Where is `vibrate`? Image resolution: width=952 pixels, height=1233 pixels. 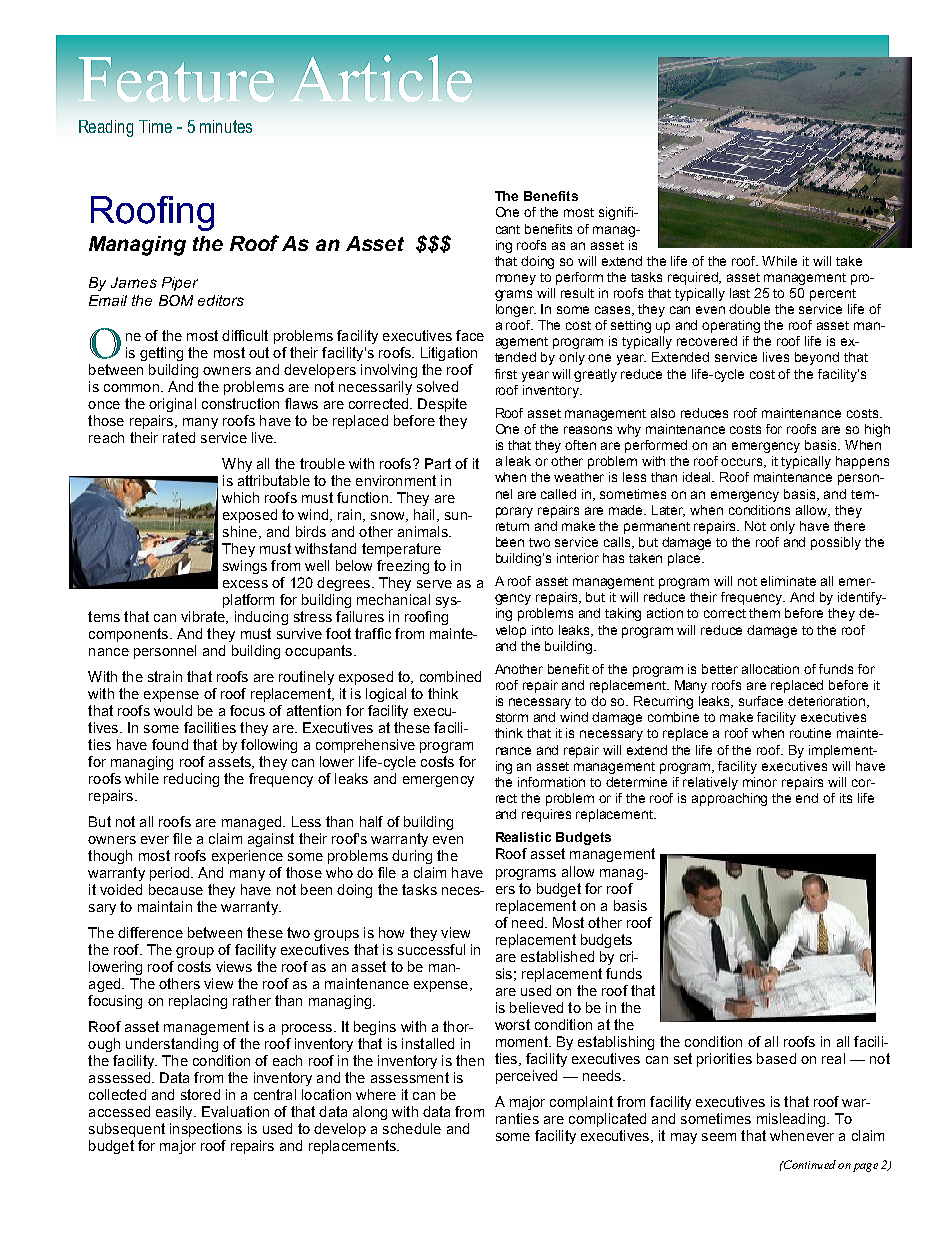
vibrate is located at coordinates (204, 617).
